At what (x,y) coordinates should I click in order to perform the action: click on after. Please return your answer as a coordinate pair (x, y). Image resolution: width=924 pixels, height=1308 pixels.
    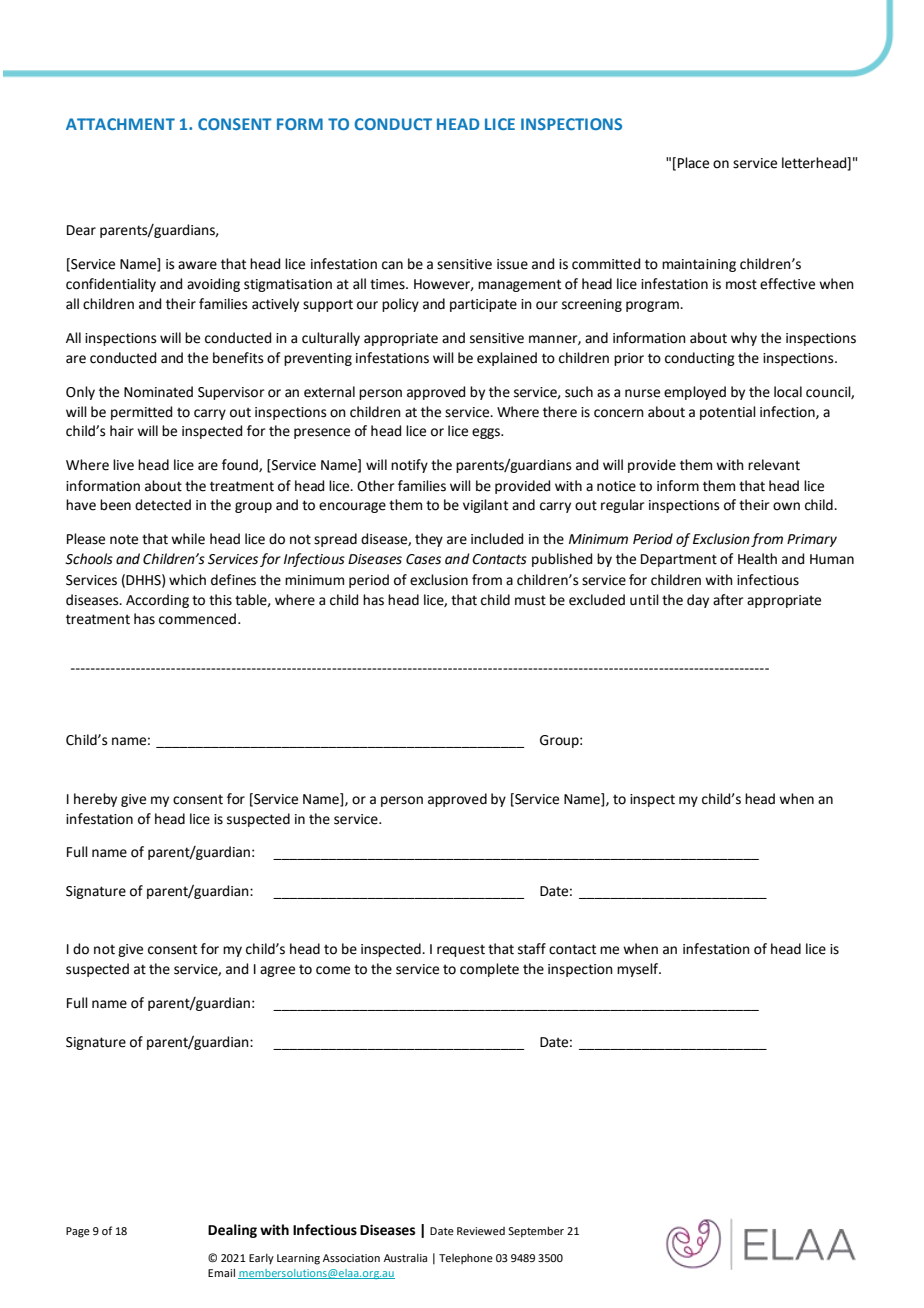
    Looking at the image, I should click on (728, 600).
